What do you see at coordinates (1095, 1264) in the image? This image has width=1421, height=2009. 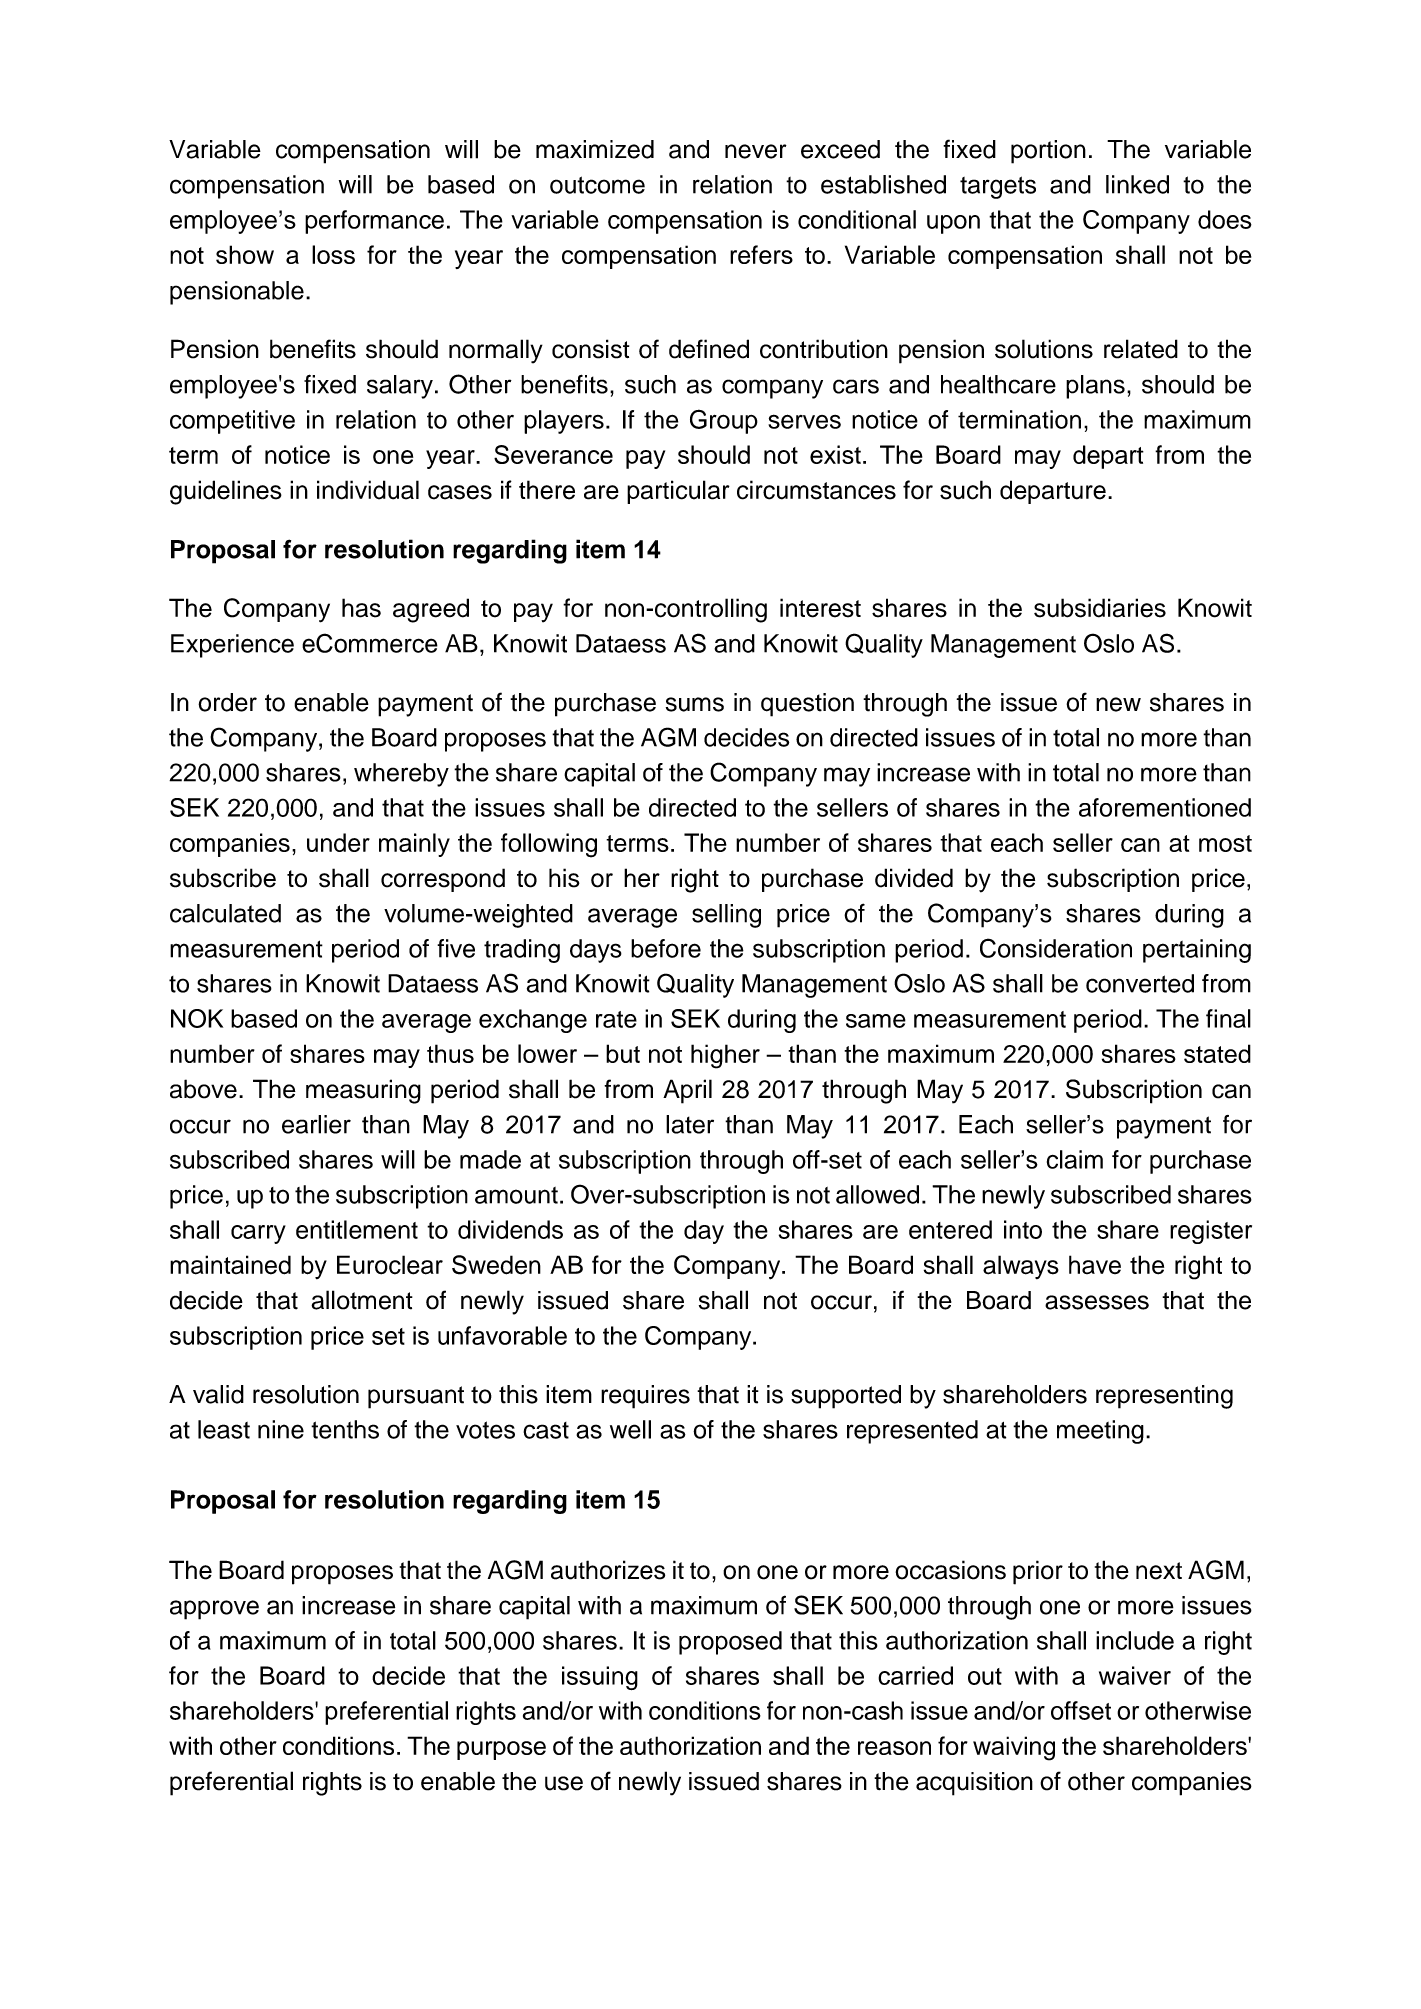 I see `have` at bounding box center [1095, 1264].
